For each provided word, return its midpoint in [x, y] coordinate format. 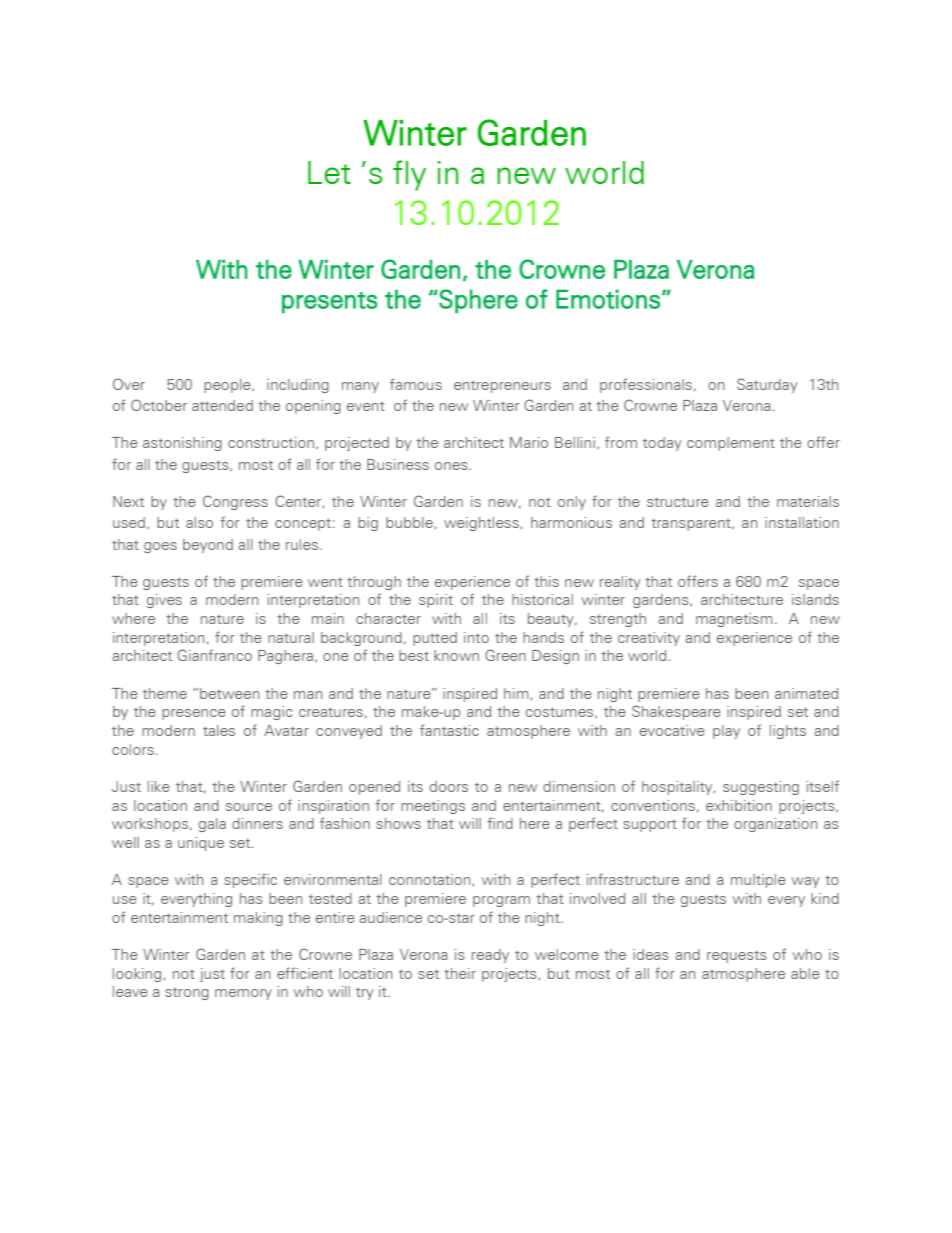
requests [737, 956]
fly [409, 175]
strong [187, 993]
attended [222, 405]
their [460, 973]
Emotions [608, 299]
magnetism [734, 620]
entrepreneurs [502, 386]
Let [329, 172]
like [159, 786]
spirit [436, 601]
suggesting [761, 788]
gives [164, 601]
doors [449, 786]
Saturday [767, 385]
